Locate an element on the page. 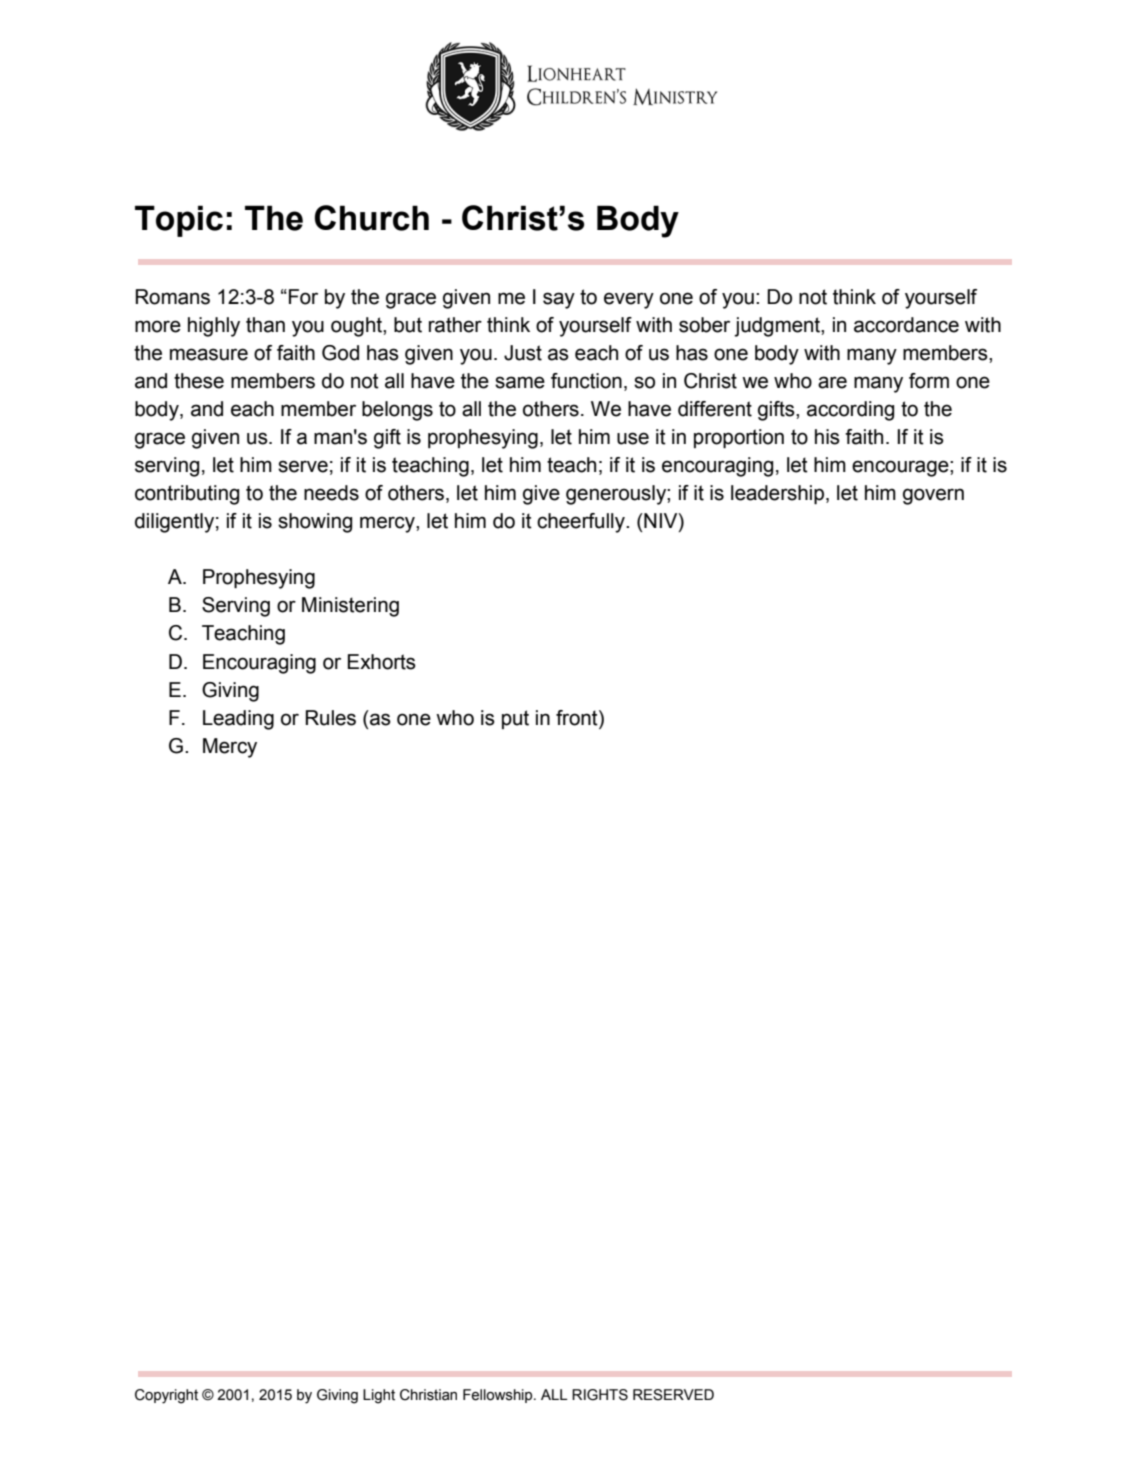  Ministering is located at coordinates (350, 607).
